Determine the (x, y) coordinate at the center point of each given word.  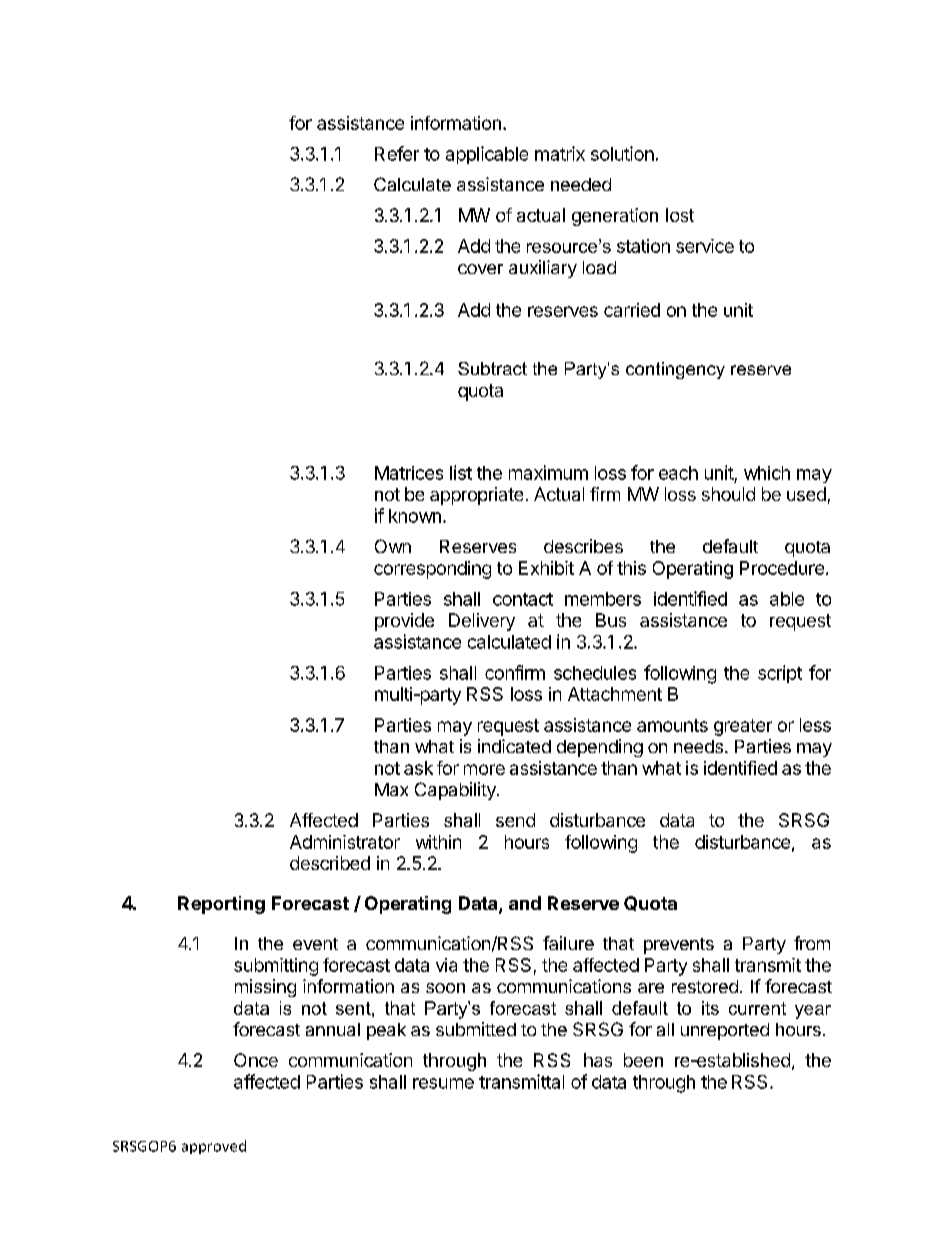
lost (680, 215)
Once (256, 1060)
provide (404, 622)
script (780, 674)
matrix (560, 153)
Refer (397, 153)
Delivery (482, 622)
